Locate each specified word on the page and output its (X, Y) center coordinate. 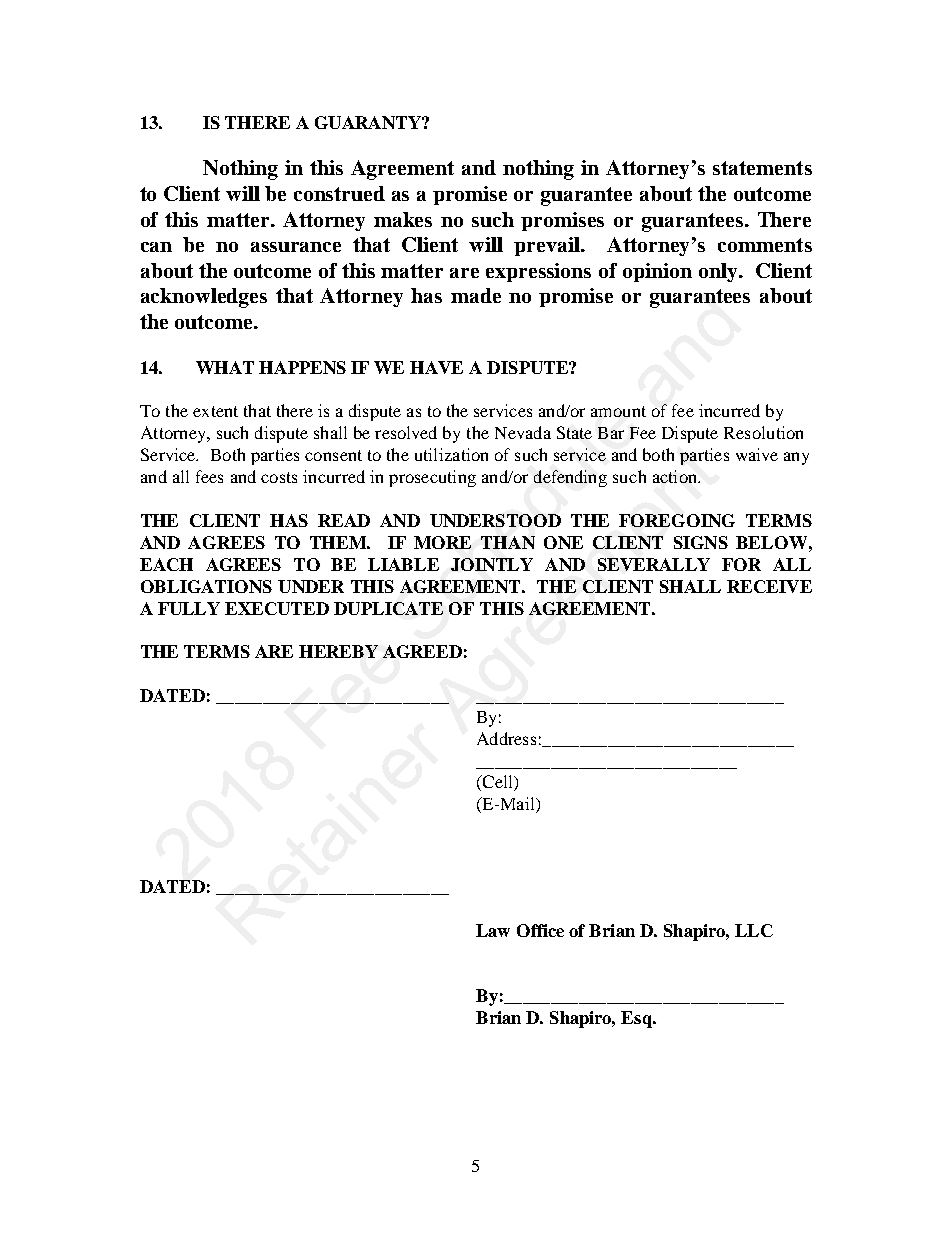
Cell (497, 783)
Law (493, 930)
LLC (754, 930)
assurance (296, 247)
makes (403, 219)
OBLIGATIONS (206, 586)
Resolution (763, 432)
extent (215, 411)
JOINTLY (492, 564)
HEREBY (338, 651)
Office (540, 930)
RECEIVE (769, 586)
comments (765, 245)
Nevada (523, 432)
